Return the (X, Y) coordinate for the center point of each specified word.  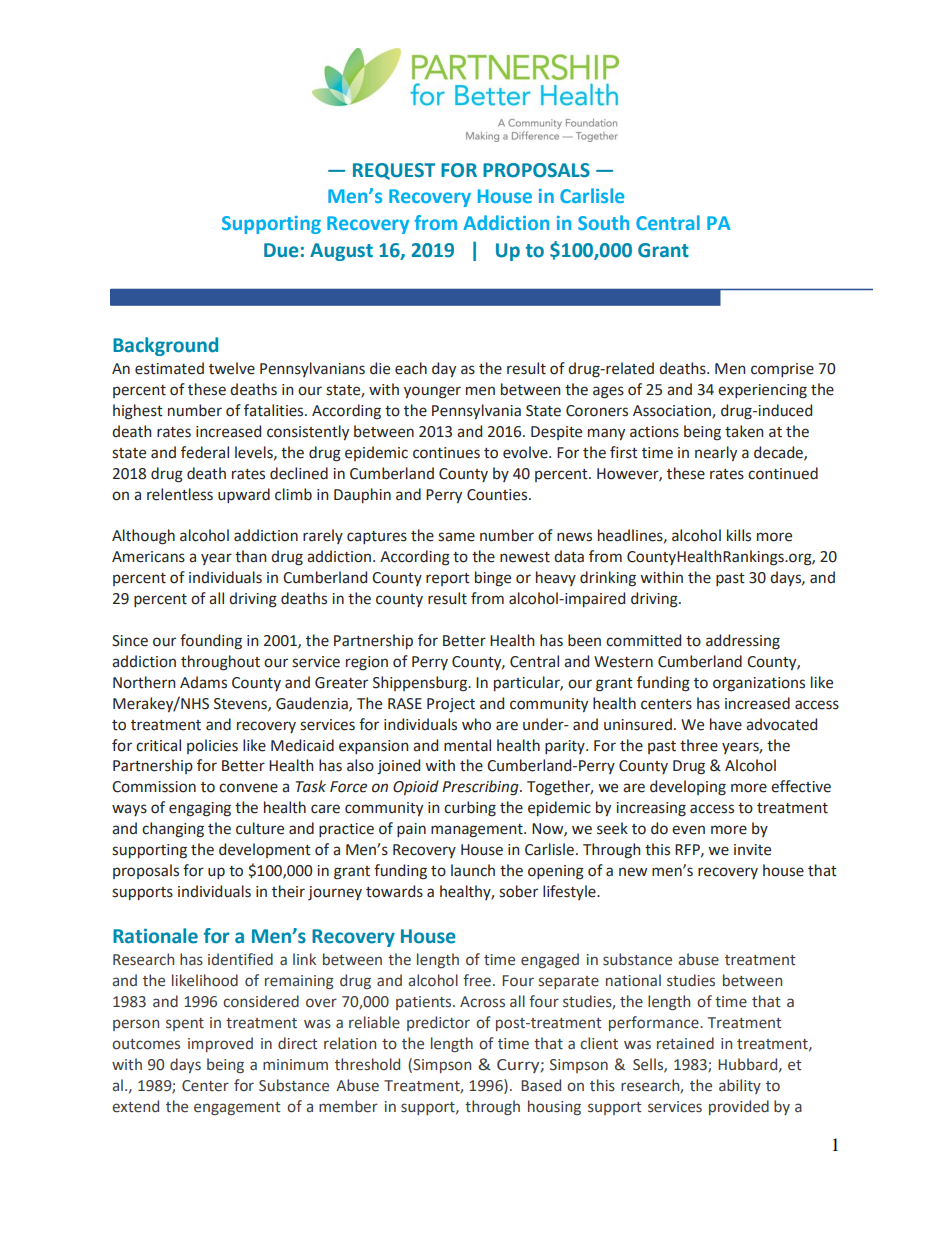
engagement (237, 1108)
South (603, 222)
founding (211, 642)
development (265, 850)
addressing (743, 642)
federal (205, 452)
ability (740, 1086)
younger (432, 392)
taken (744, 431)
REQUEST (394, 171)
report (448, 579)
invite (752, 850)
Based (541, 1085)
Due (281, 250)
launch (473, 870)
